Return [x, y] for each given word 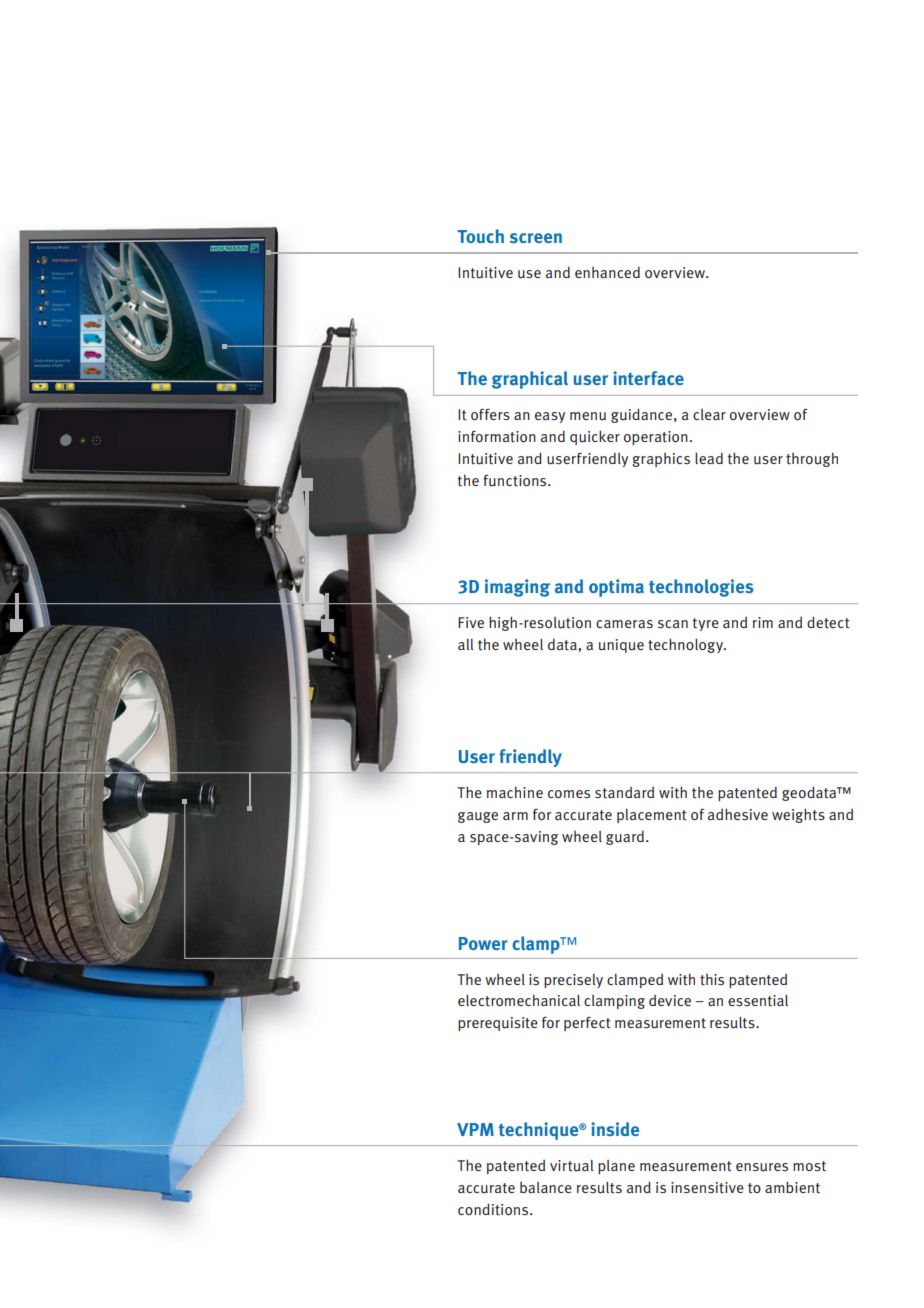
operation [656, 438]
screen [536, 238]
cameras [624, 624]
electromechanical [519, 1000]
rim [763, 622]
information [497, 437]
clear [709, 414]
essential [758, 1001]
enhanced [607, 272]
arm [515, 816]
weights [798, 815]
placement [651, 816]
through [812, 459]
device [670, 1000]
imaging [517, 588]
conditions [494, 1209]
